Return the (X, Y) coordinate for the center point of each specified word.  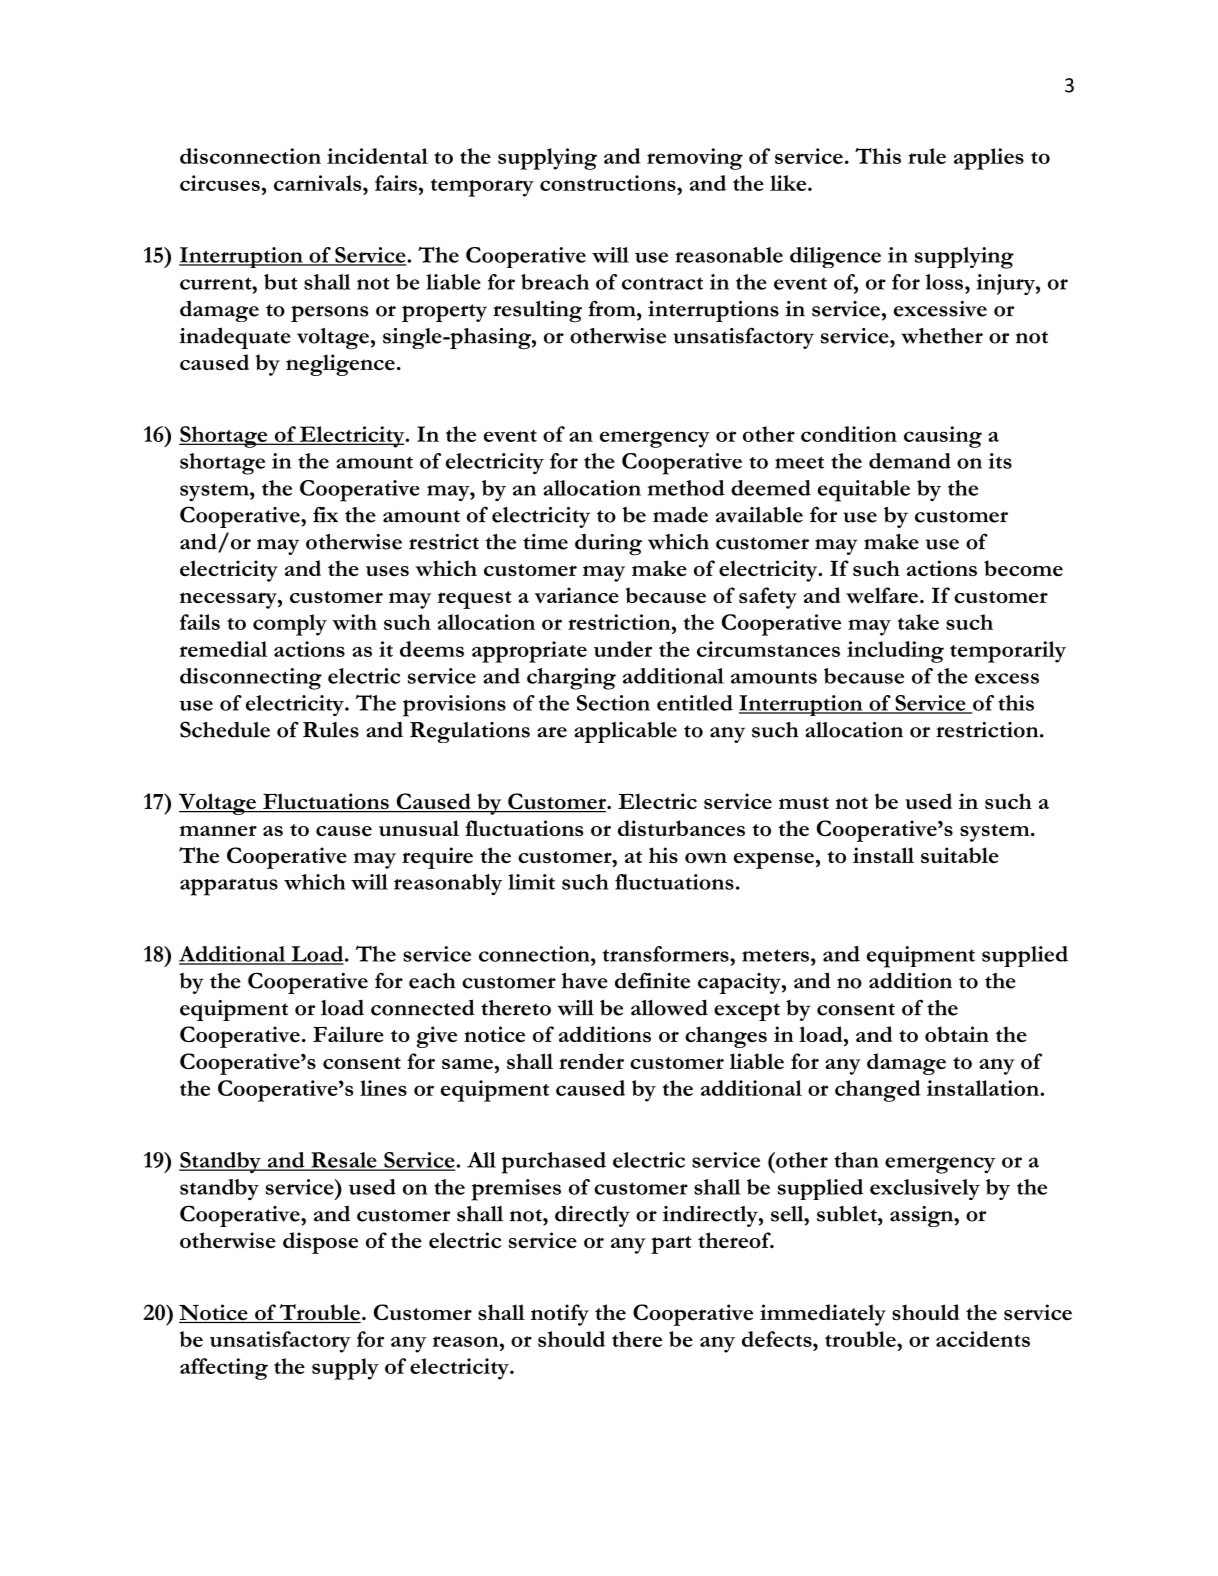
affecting (224, 1369)
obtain (957, 1034)
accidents (983, 1339)
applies (989, 159)
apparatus (229, 887)
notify (560, 1315)
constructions (609, 183)
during (608, 545)
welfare (883, 595)
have (585, 981)
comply (290, 625)
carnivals (319, 183)
